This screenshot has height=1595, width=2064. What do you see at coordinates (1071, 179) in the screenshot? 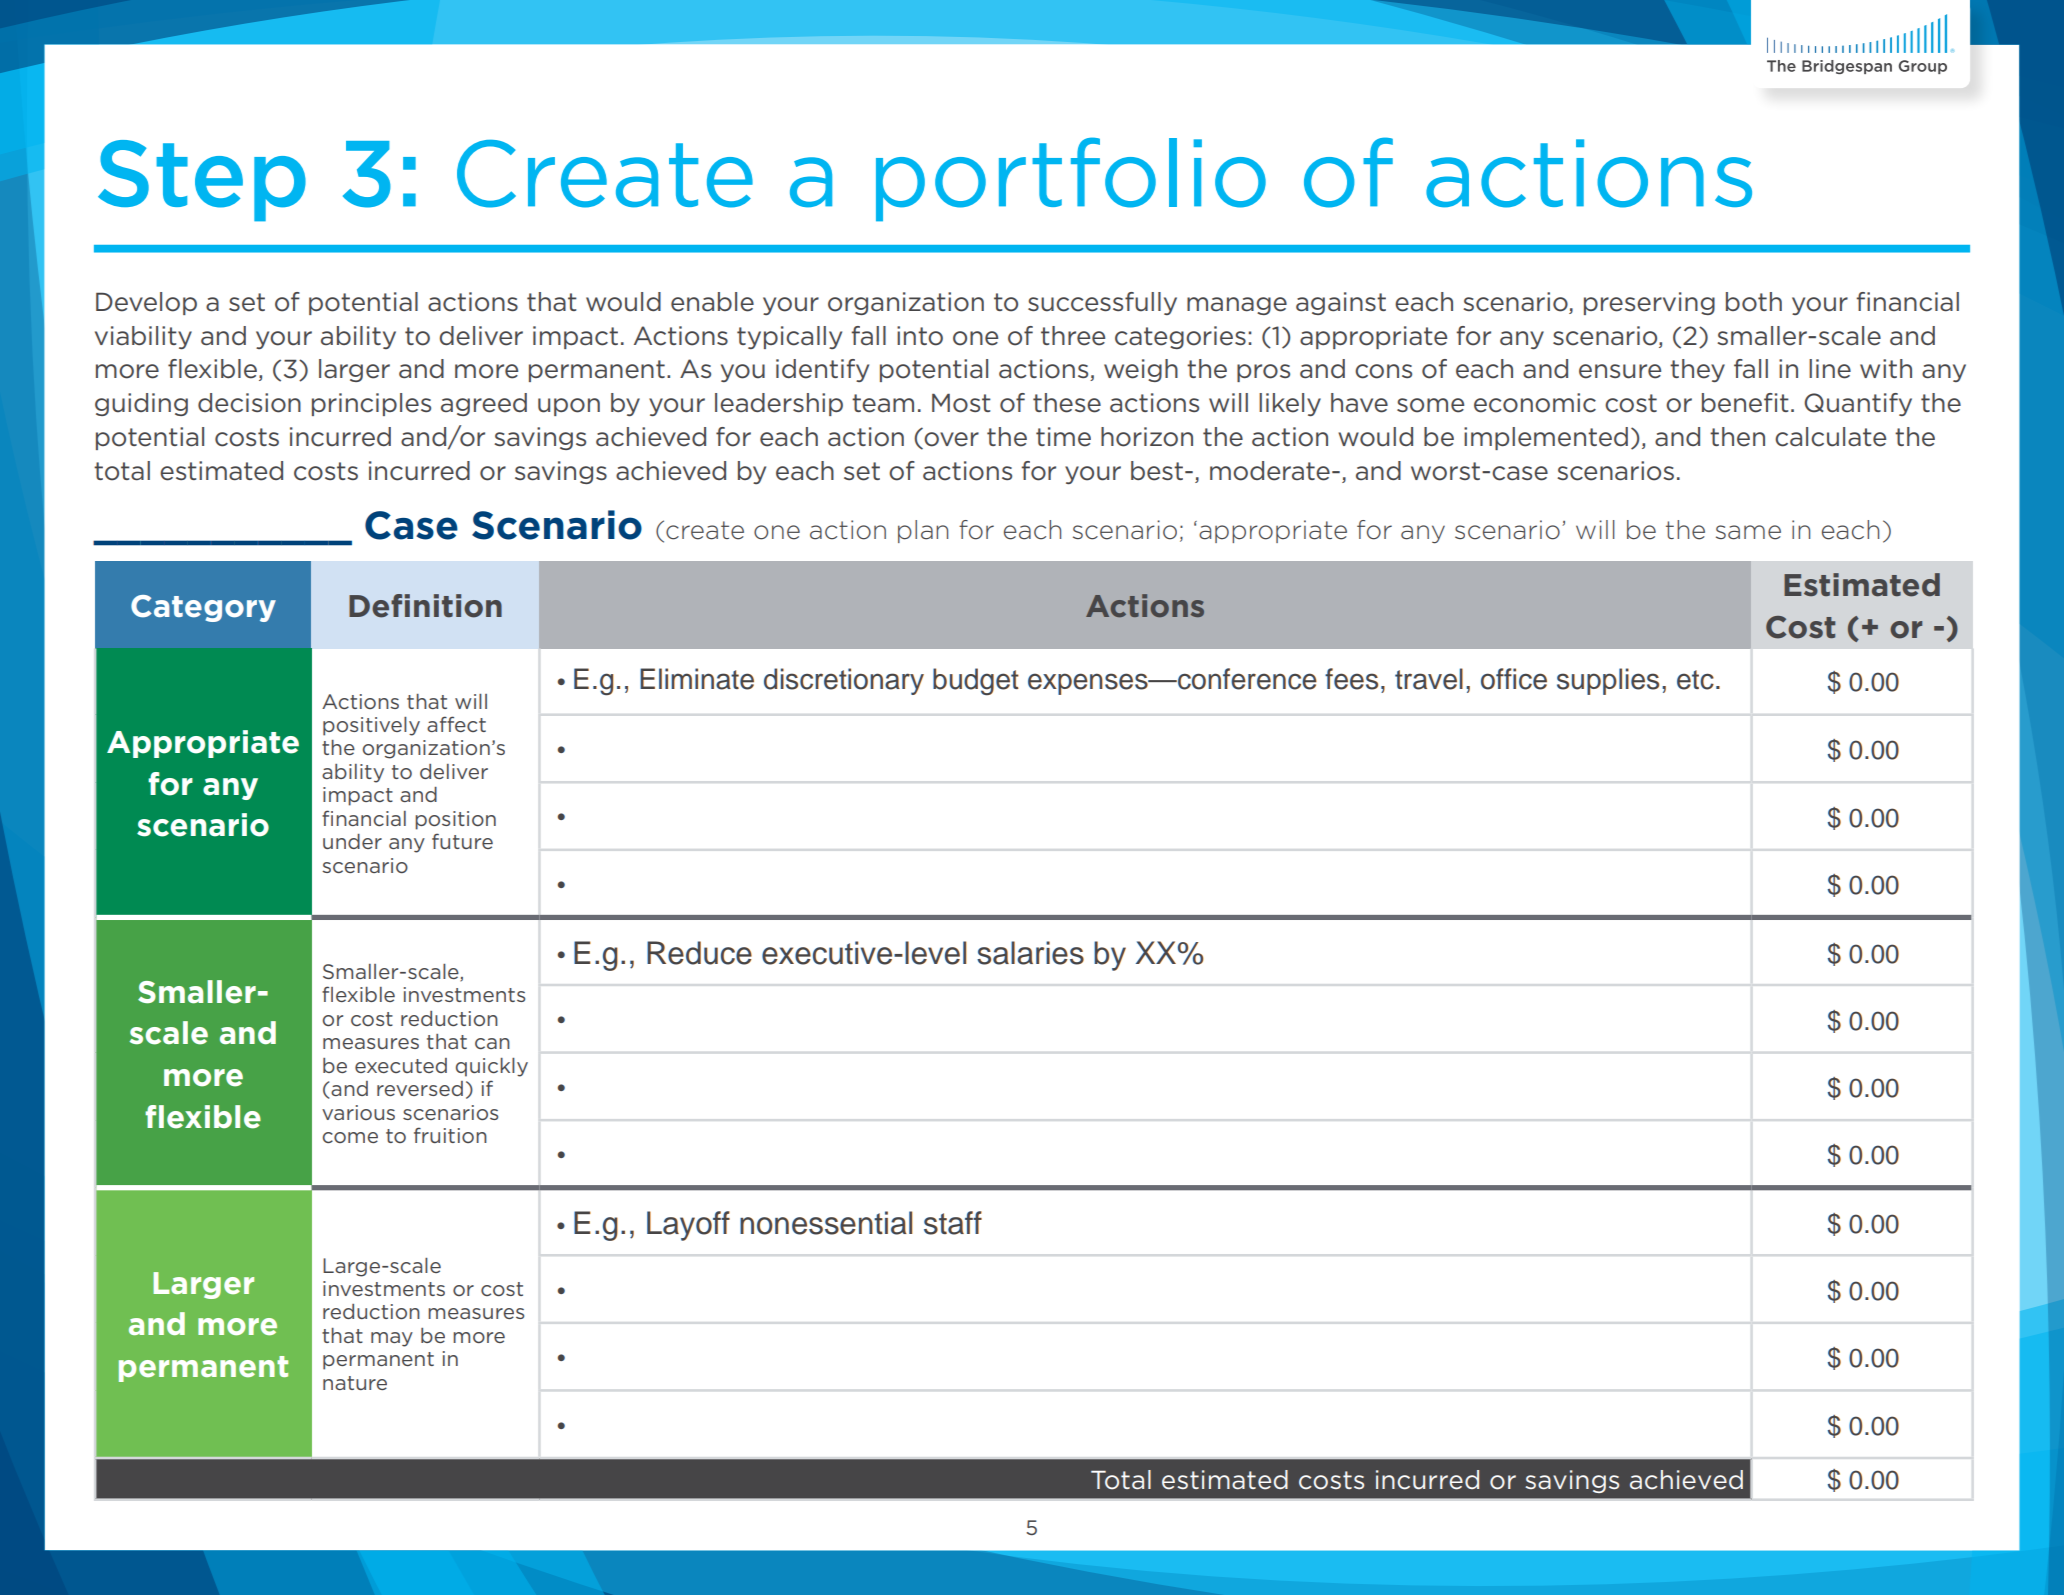
I see `portfolio` at bounding box center [1071, 179].
